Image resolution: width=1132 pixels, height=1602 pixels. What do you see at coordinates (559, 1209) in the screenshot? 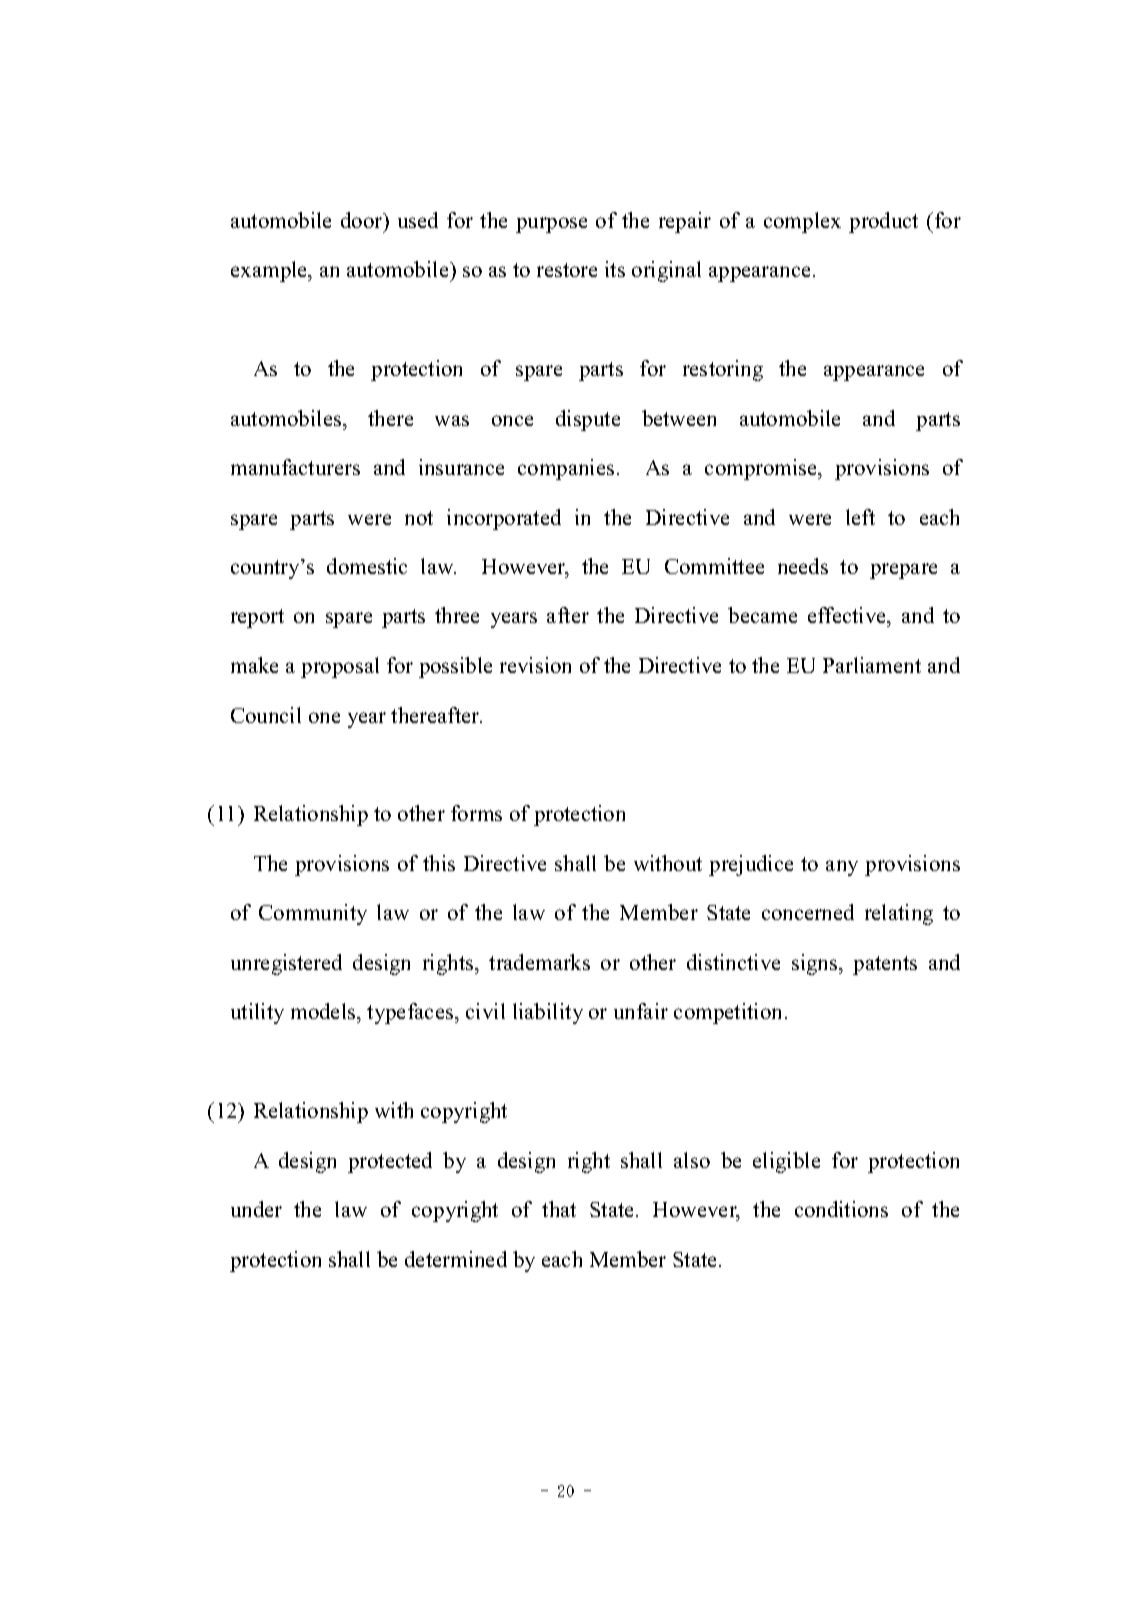
I see `that` at bounding box center [559, 1209].
